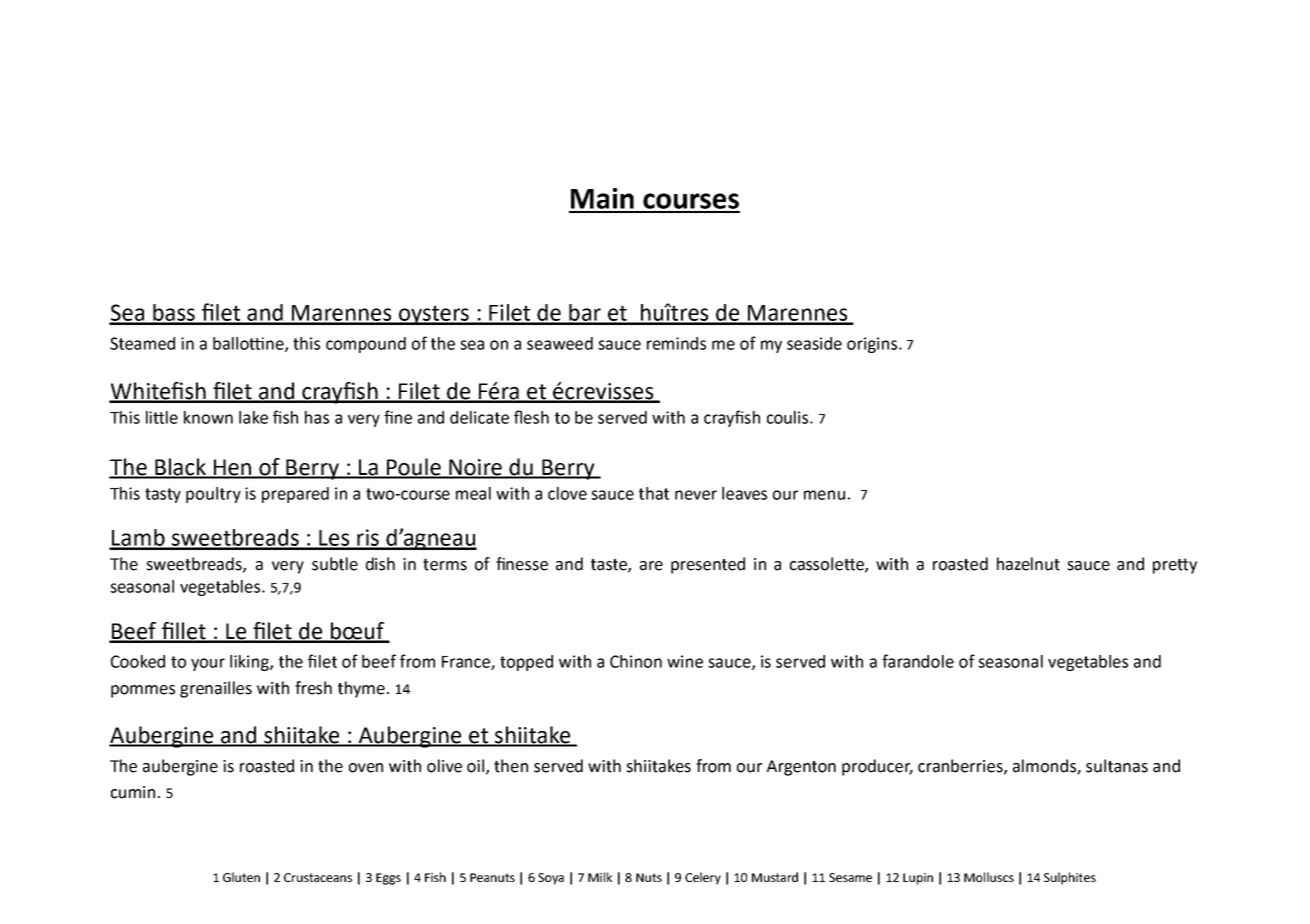 The height and width of the page is (924, 1310). Describe the element at coordinates (295, 495) in the page. I see `prepared` at that location.
